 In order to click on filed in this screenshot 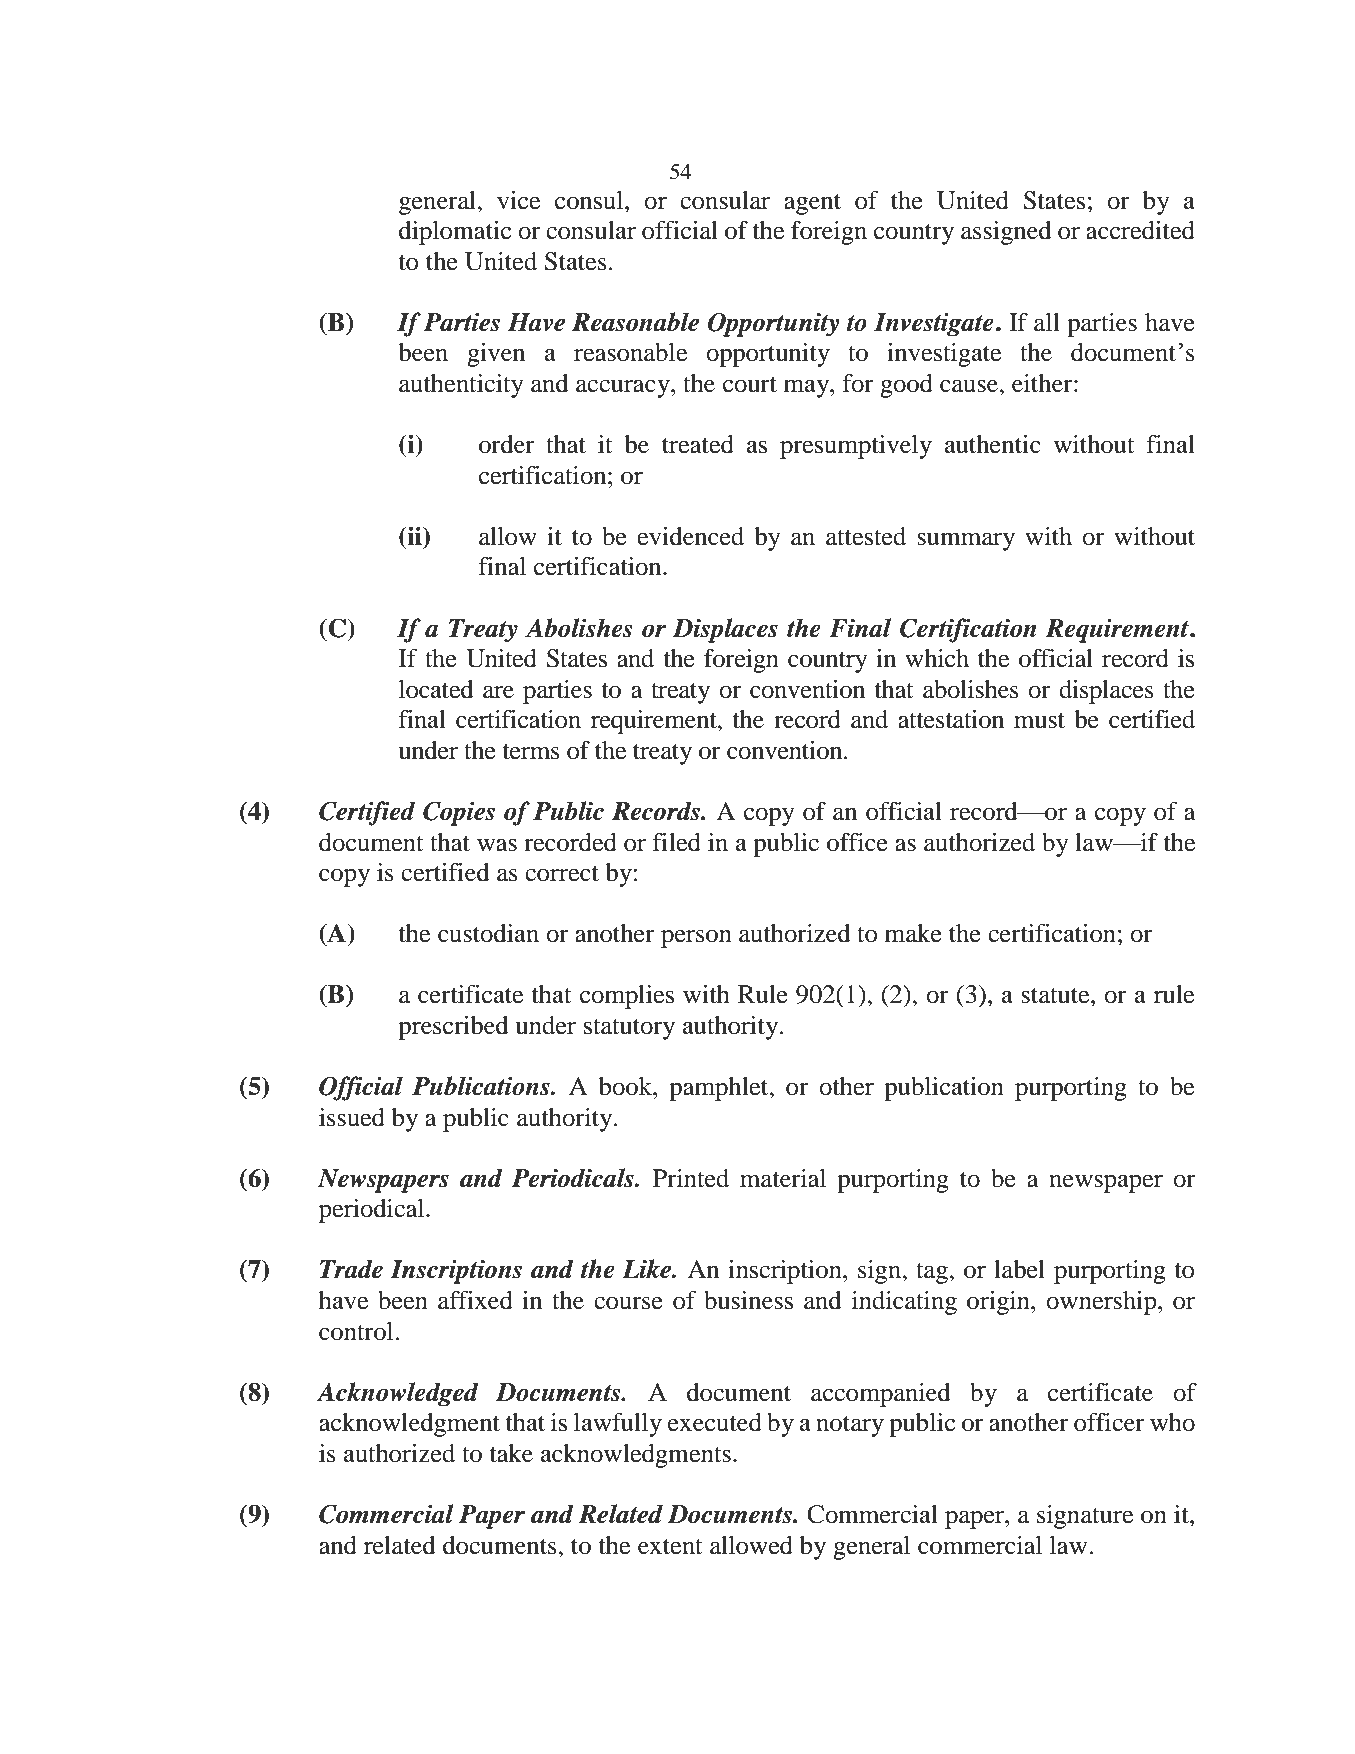, I will do `click(676, 842)`.
